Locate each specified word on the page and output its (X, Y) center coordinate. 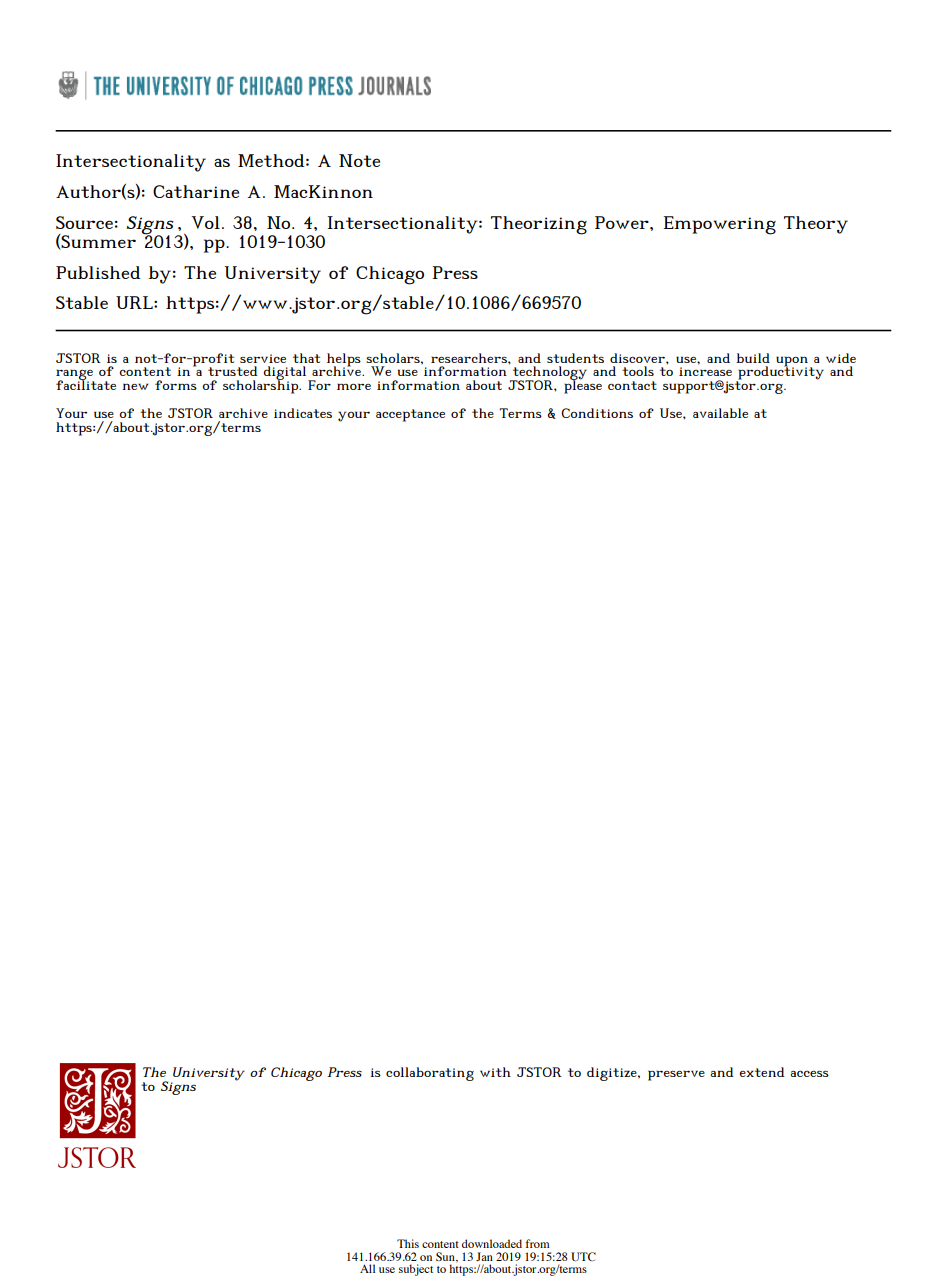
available (720, 413)
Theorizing (539, 225)
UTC (583, 1256)
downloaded (492, 1243)
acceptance (410, 415)
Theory (816, 225)
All (367, 1268)
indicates (303, 413)
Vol (205, 222)
